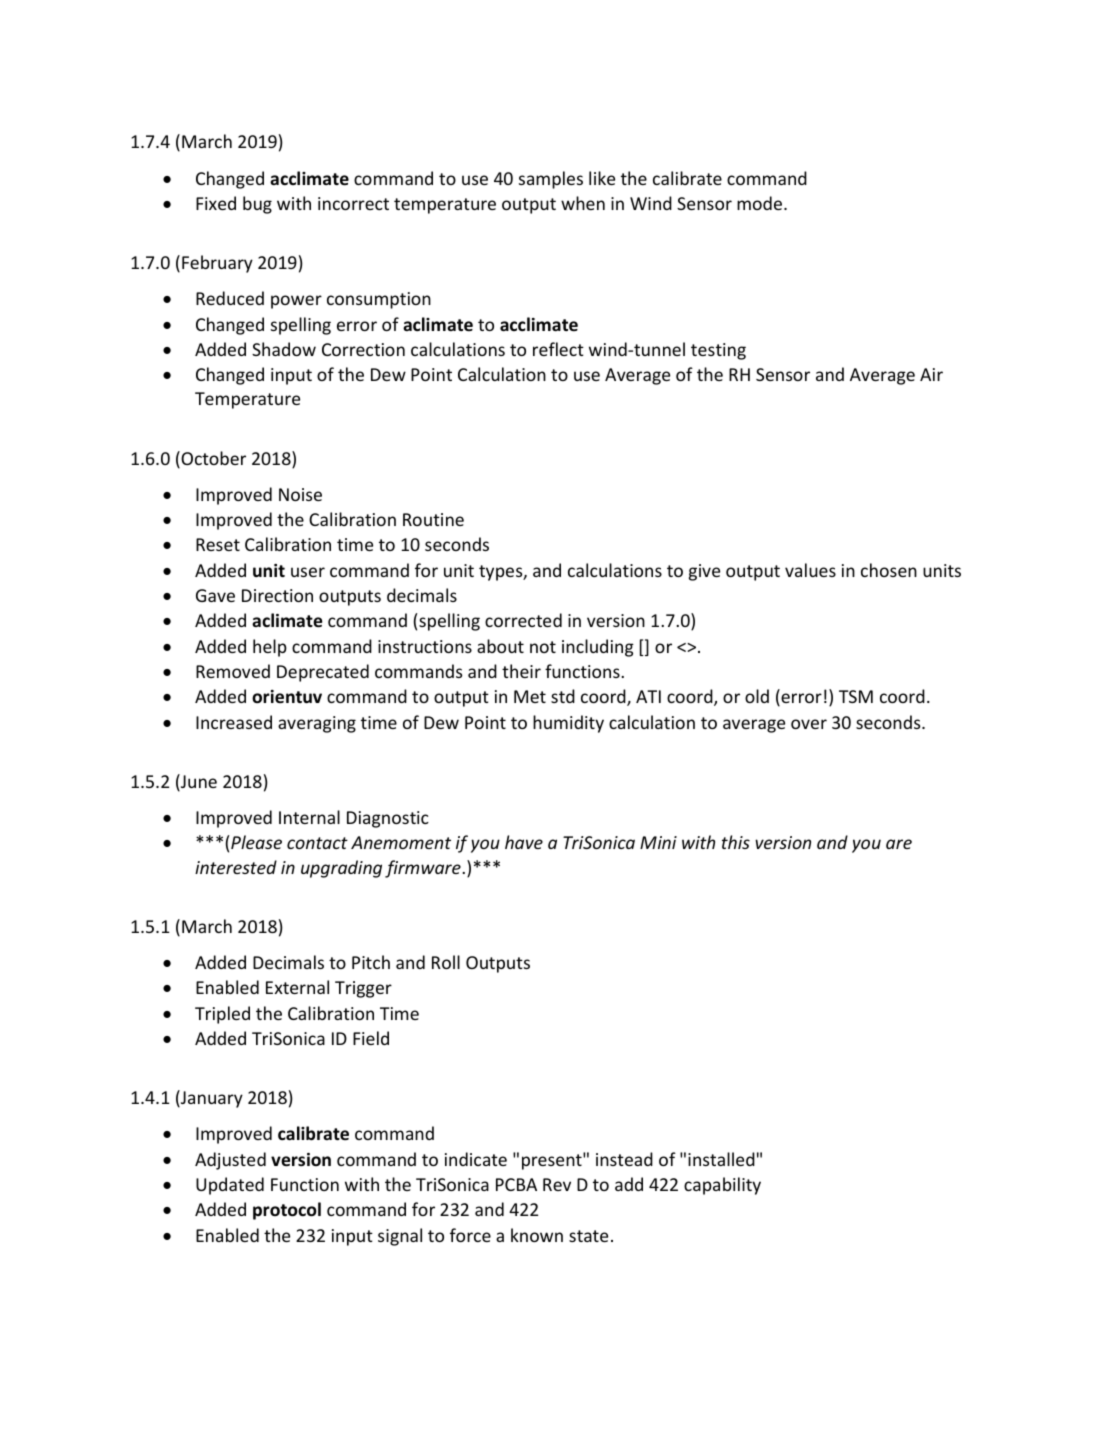  What do you see at coordinates (583, 203) in the screenshot?
I see `when` at bounding box center [583, 203].
